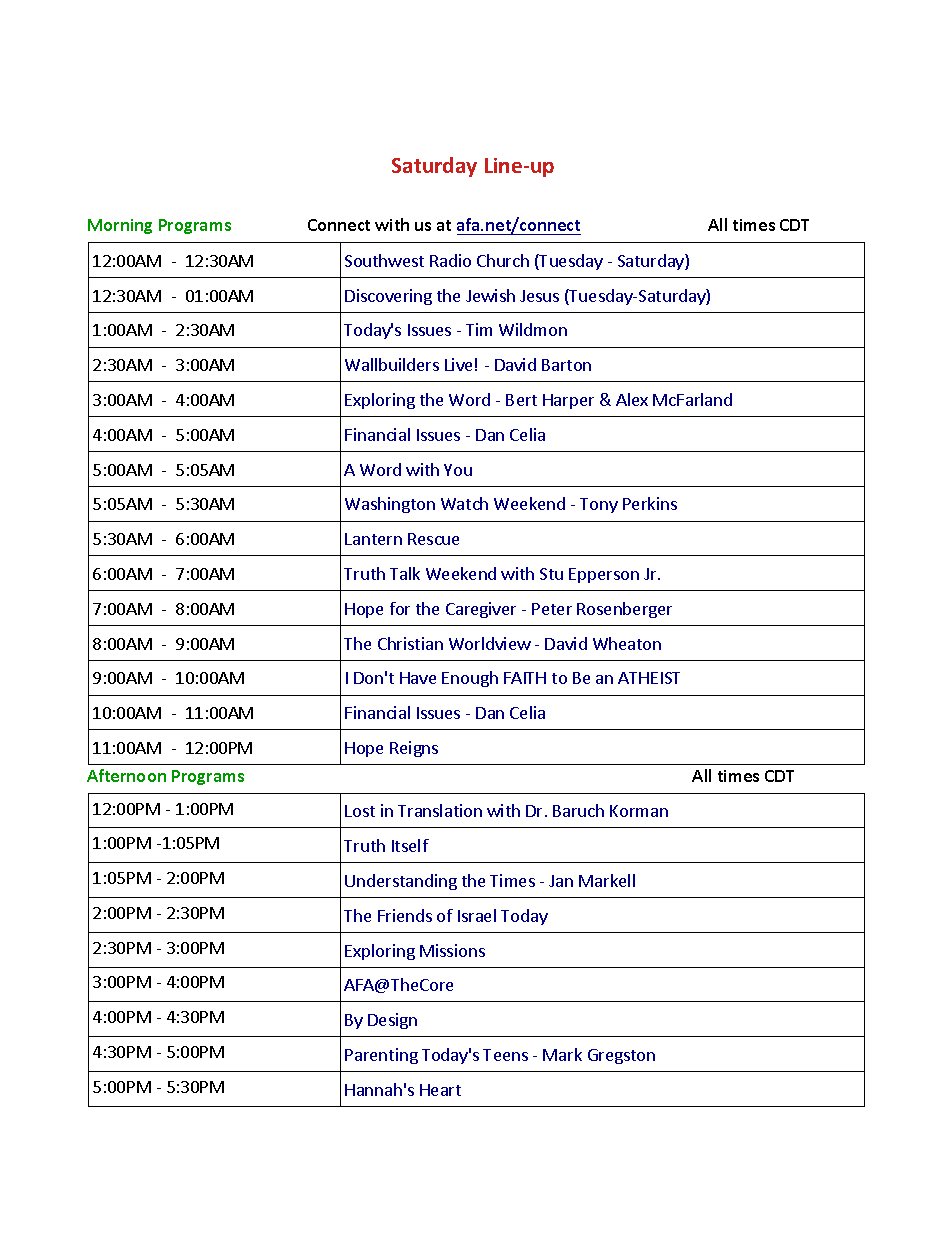 The image size is (952, 1233). What do you see at coordinates (505, 1055) in the screenshot?
I see `Teens` at bounding box center [505, 1055].
